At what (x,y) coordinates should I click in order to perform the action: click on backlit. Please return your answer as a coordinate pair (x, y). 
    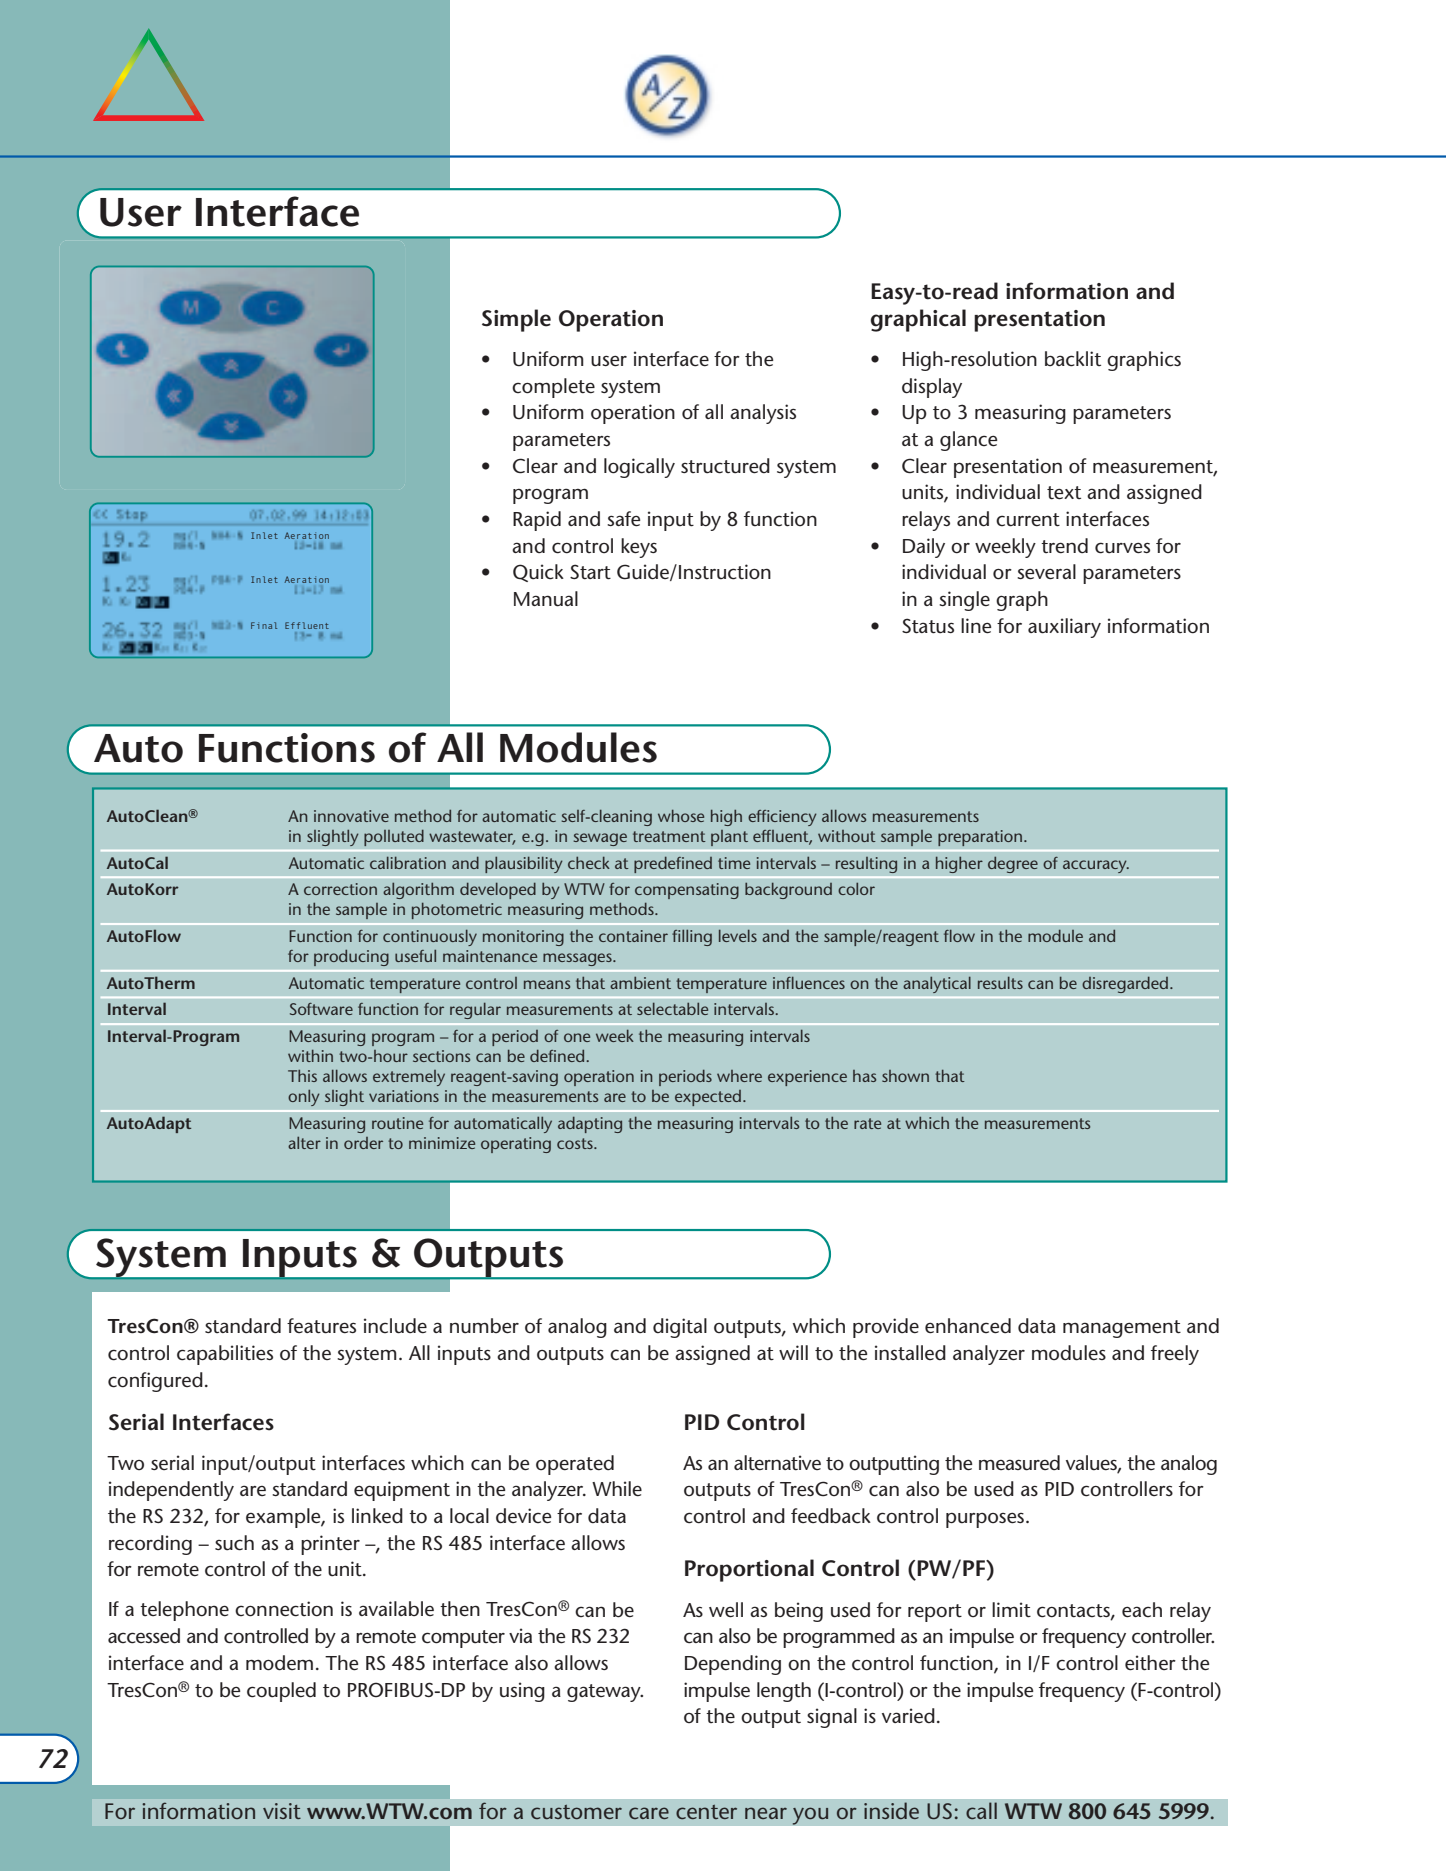
    Looking at the image, I should click on (1073, 359).
